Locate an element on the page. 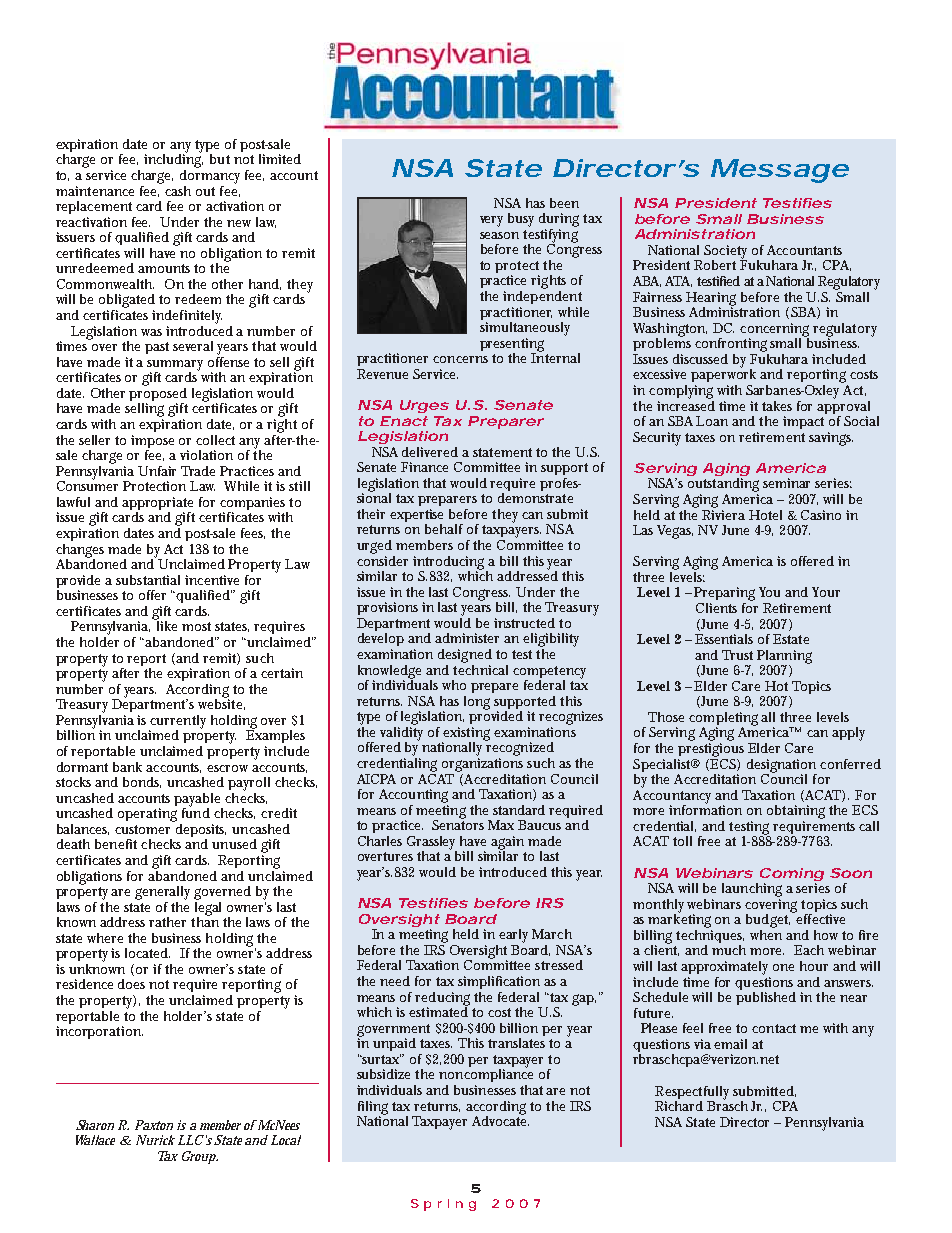  Society is located at coordinates (725, 253).
